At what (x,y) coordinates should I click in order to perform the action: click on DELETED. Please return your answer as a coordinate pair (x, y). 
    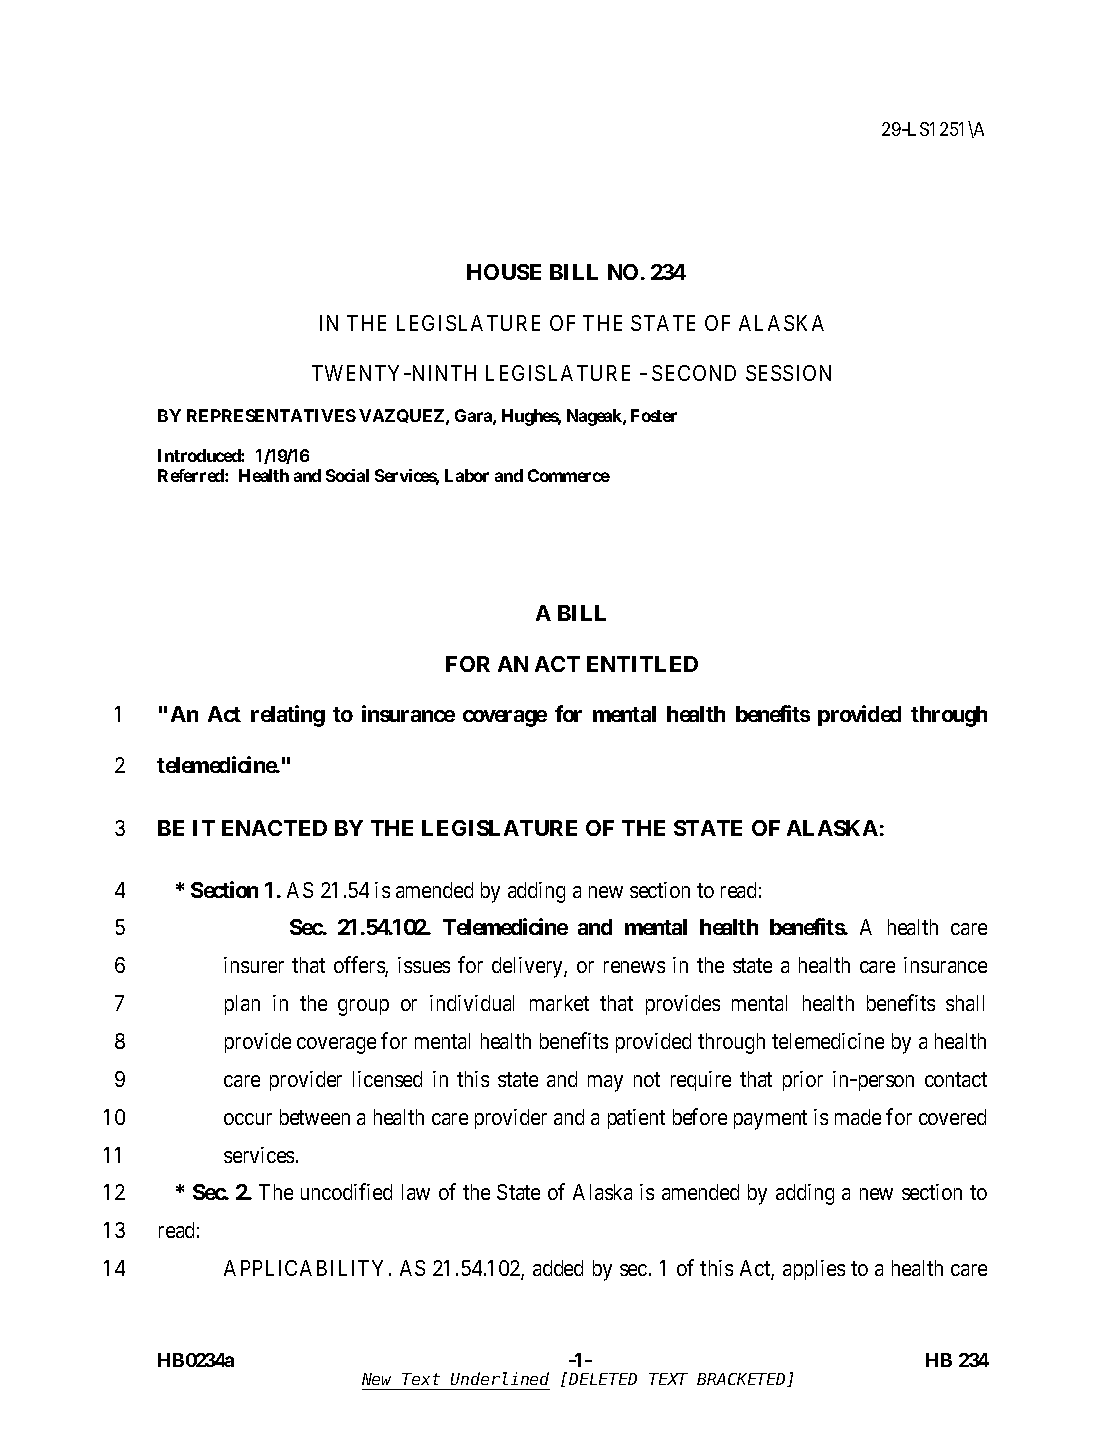
    Looking at the image, I should click on (603, 1379).
